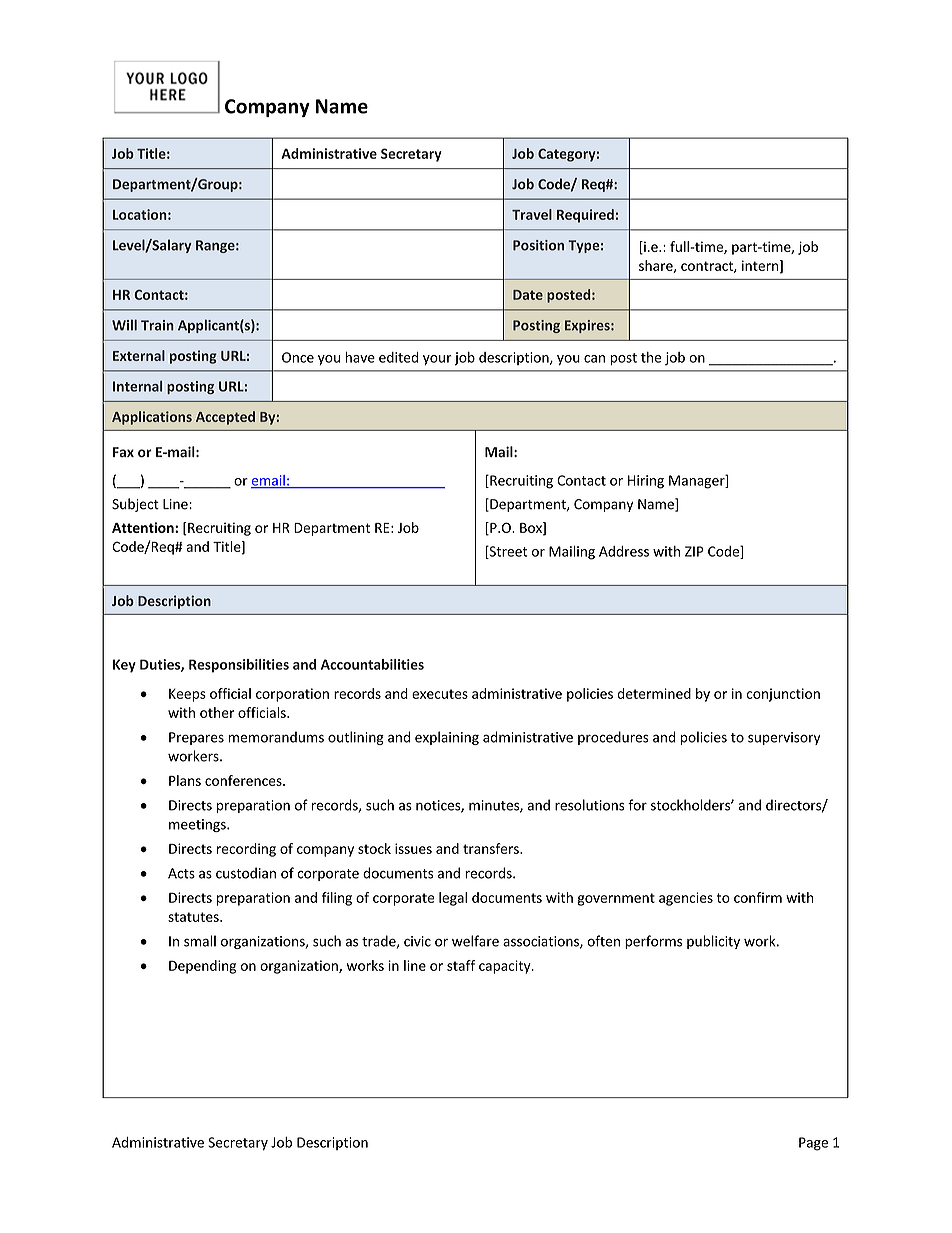  Describe the element at coordinates (538, 245) in the image. I see `Position` at that location.
